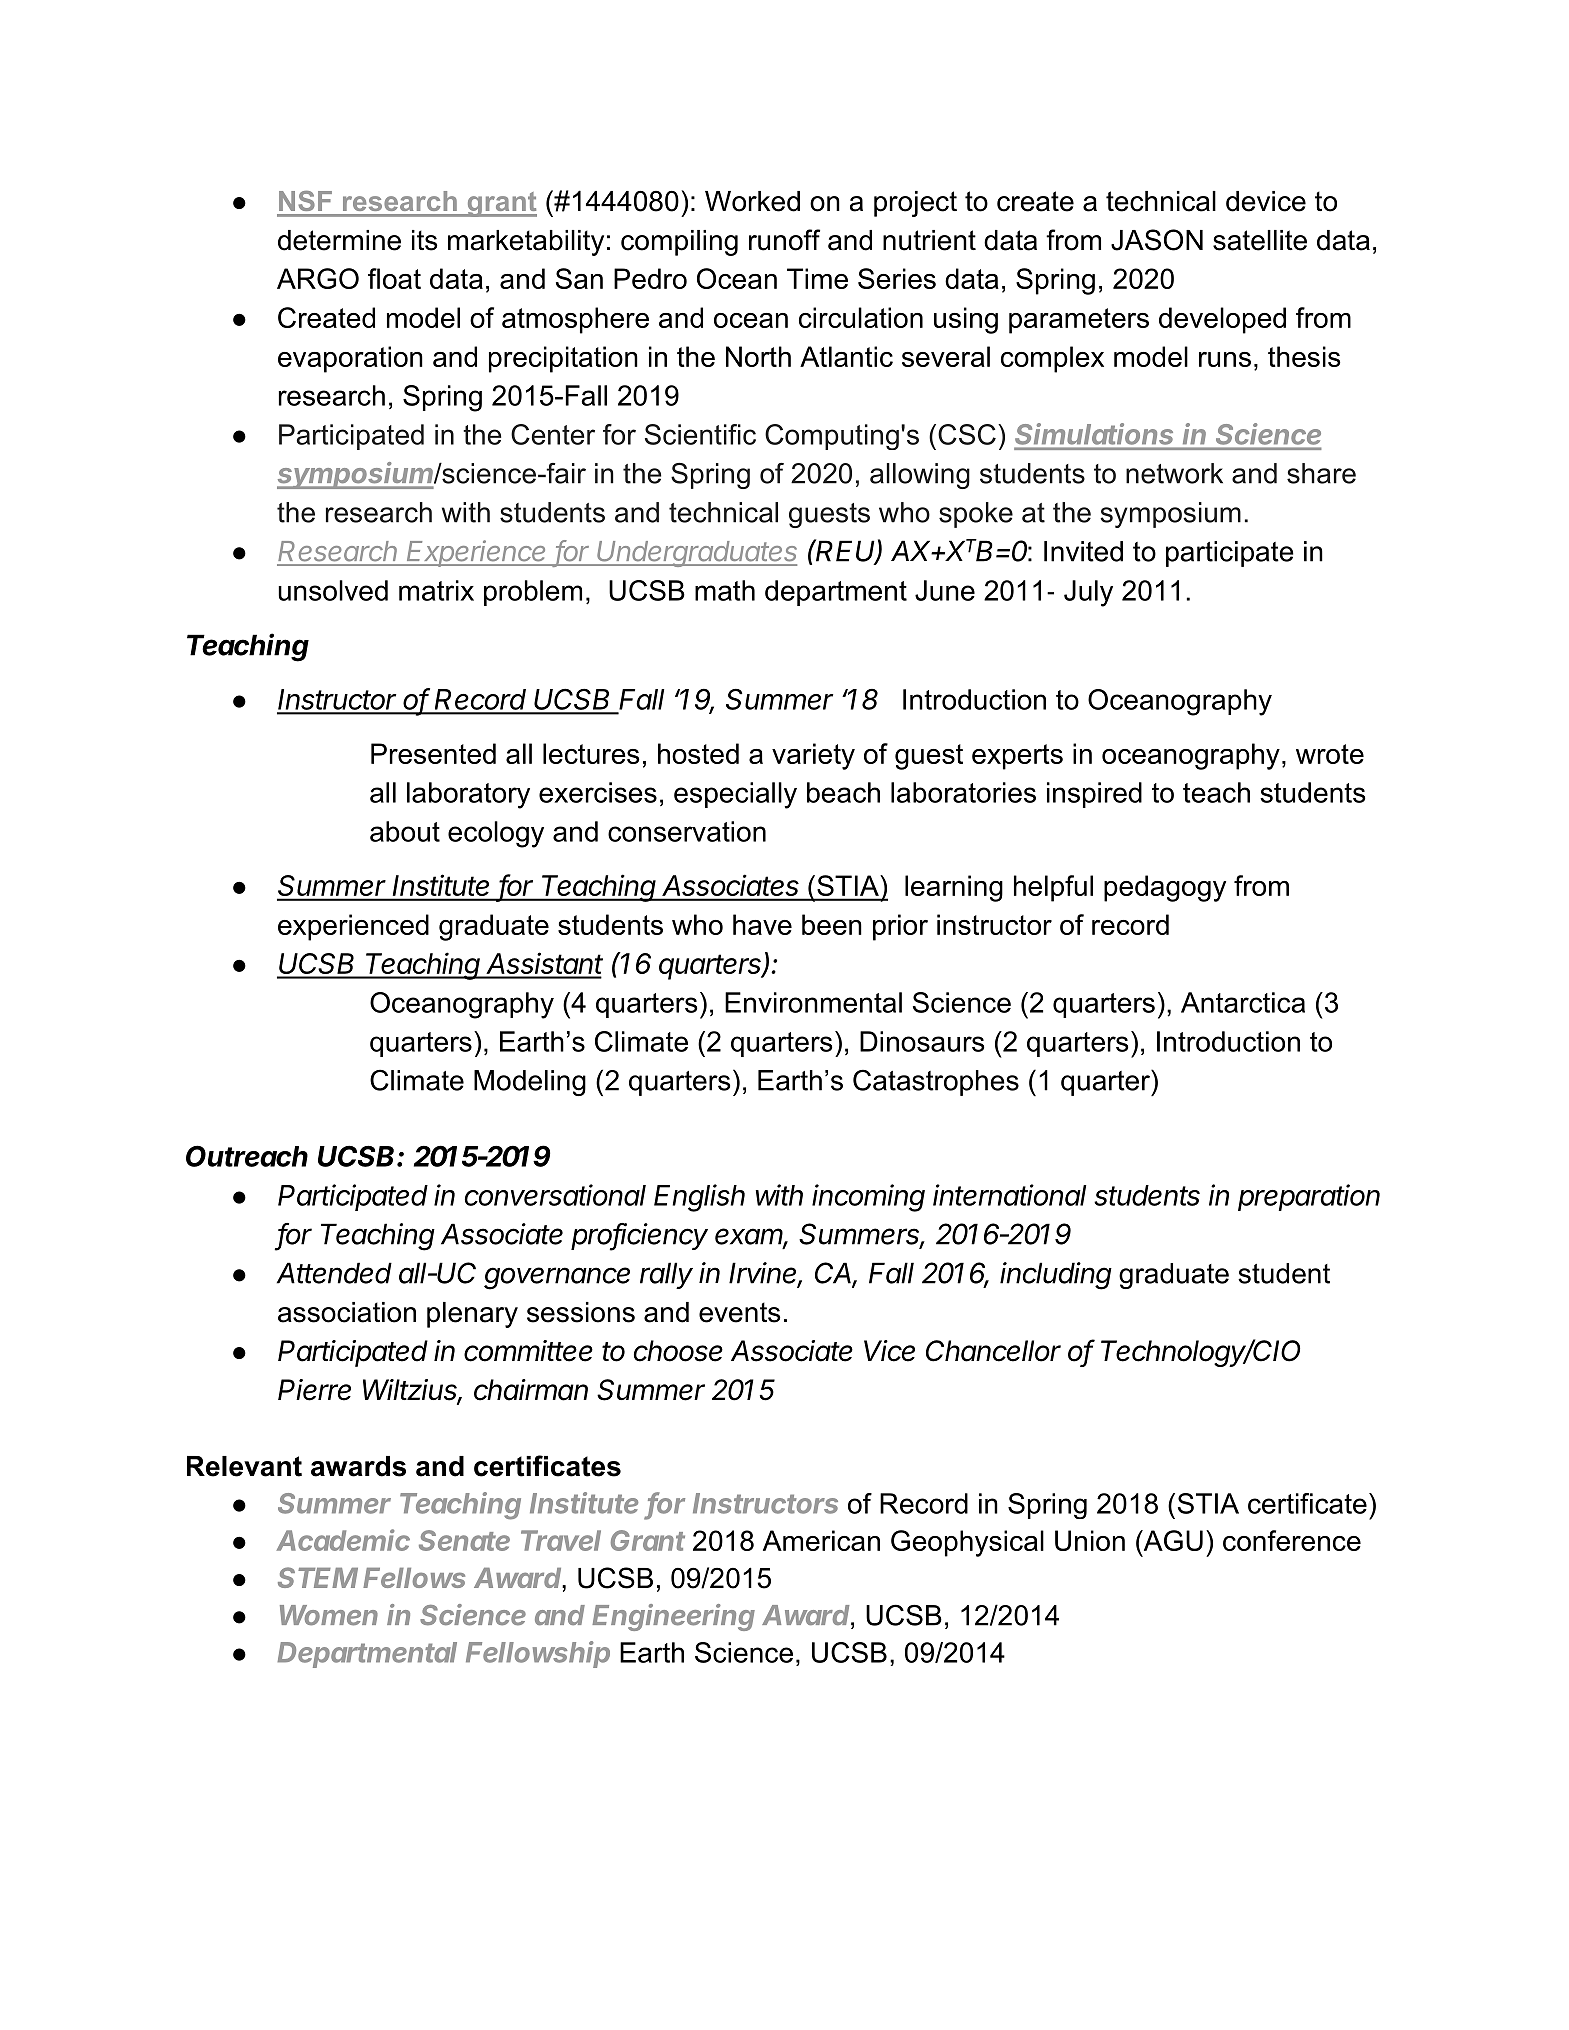 This document has height=2030, width=1569. Describe the element at coordinates (1243, 1002) in the document. I see `Antarctica` at that location.
